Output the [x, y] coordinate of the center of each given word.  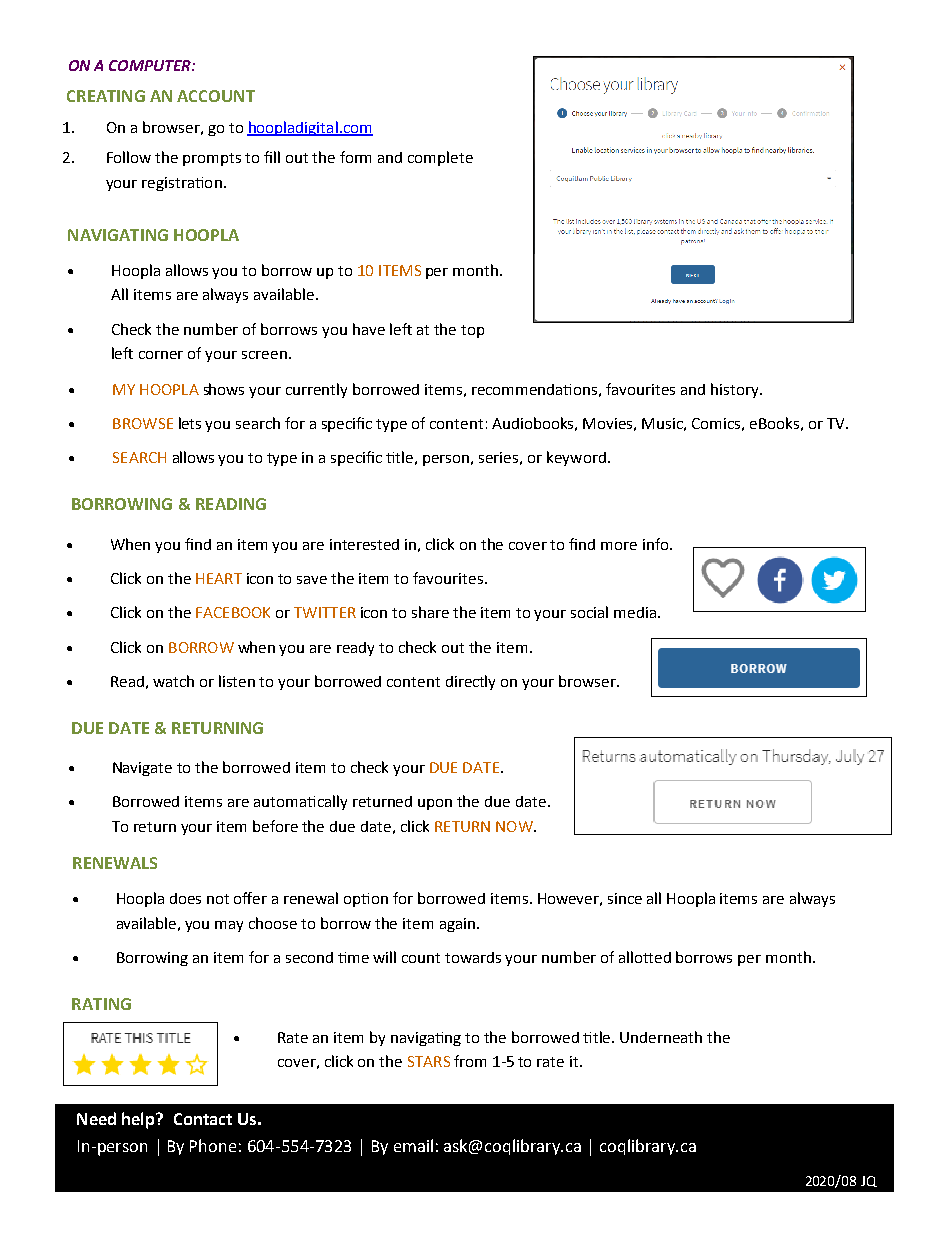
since [625, 898]
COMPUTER [151, 65]
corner [161, 355]
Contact [203, 1119]
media [635, 612]
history [736, 390]
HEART [219, 578]
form [355, 157]
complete [440, 158]
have [369, 329]
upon [435, 804]
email [413, 1145]
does [185, 898]
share [430, 612]
